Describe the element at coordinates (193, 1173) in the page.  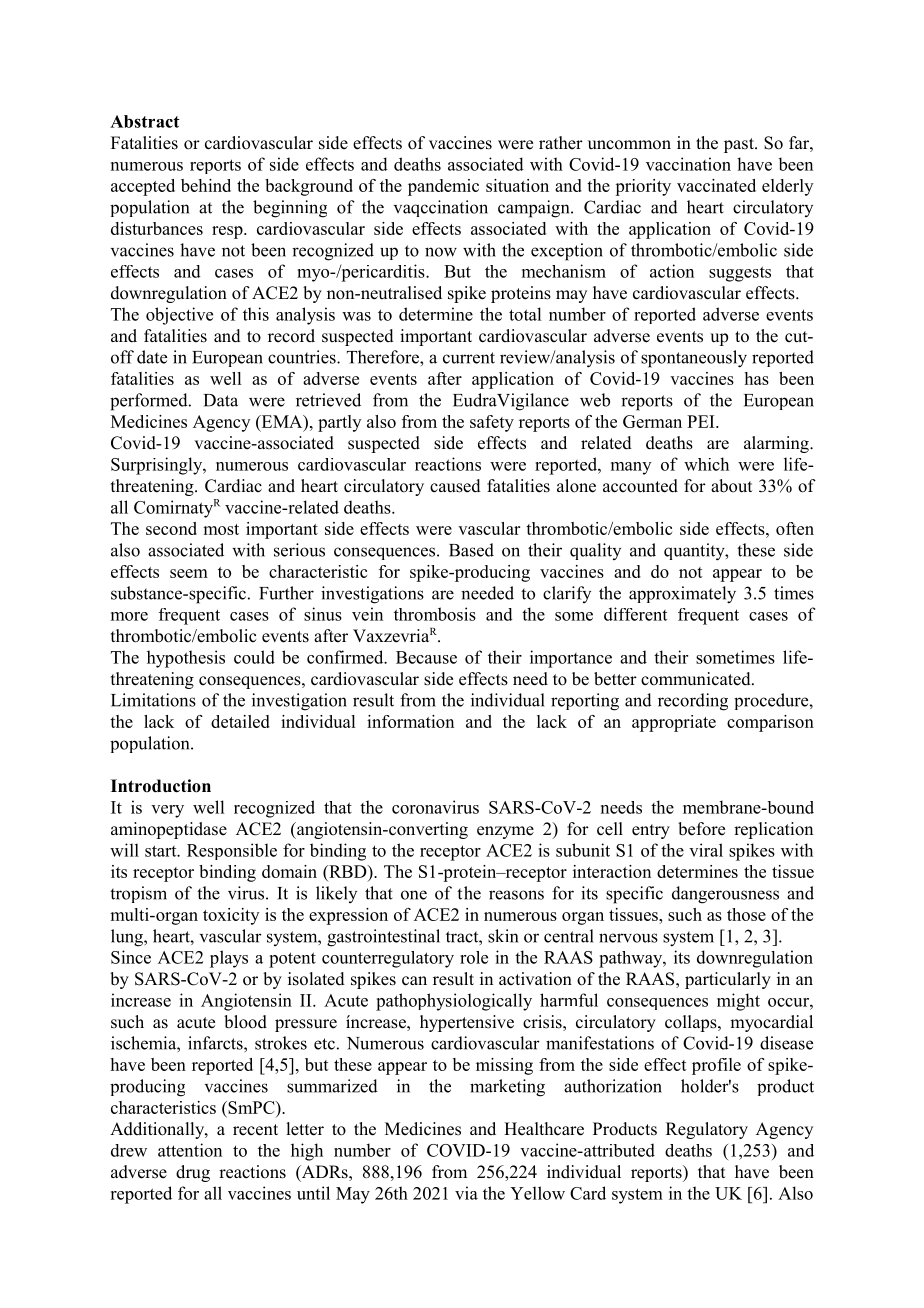
I see `drug` at that location.
